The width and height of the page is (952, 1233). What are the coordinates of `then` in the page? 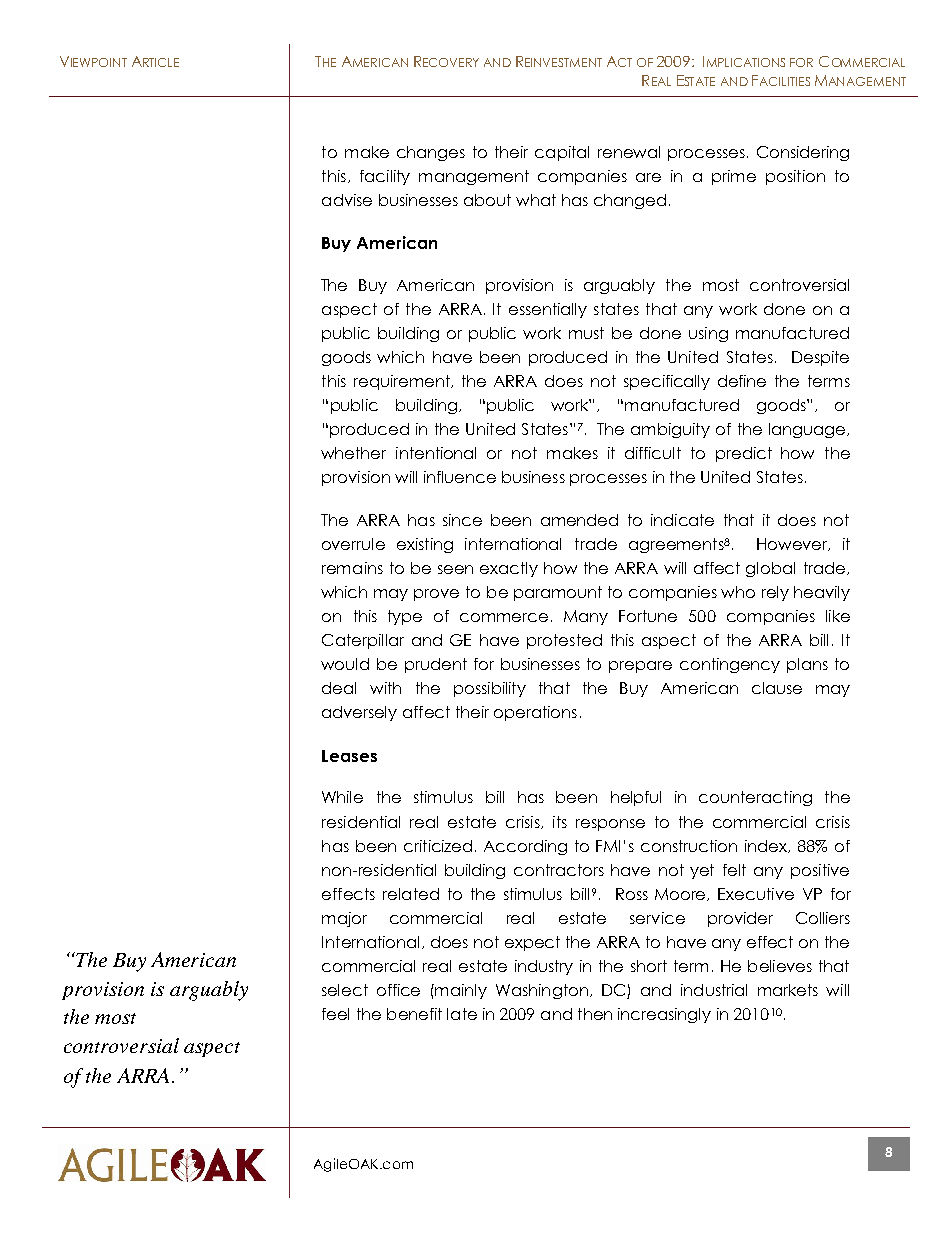 It's located at (595, 1014).
